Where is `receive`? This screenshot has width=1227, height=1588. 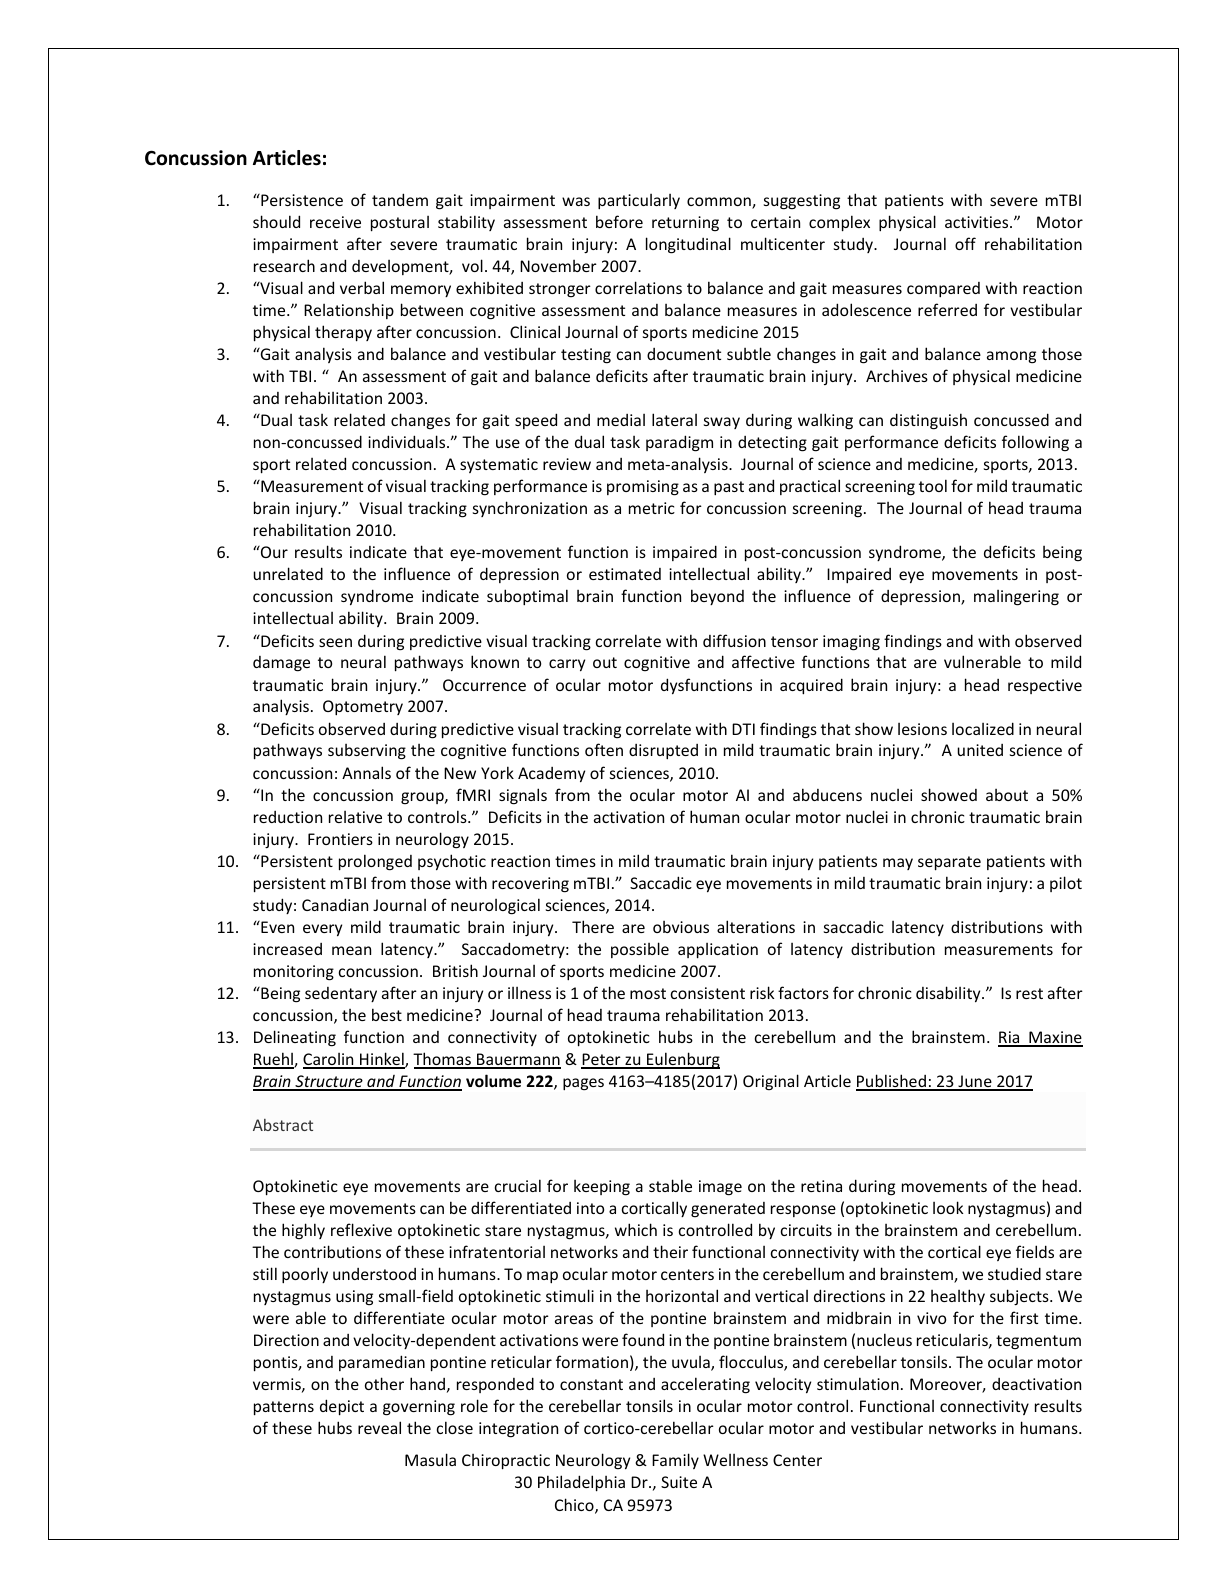 receive is located at coordinates (335, 222).
